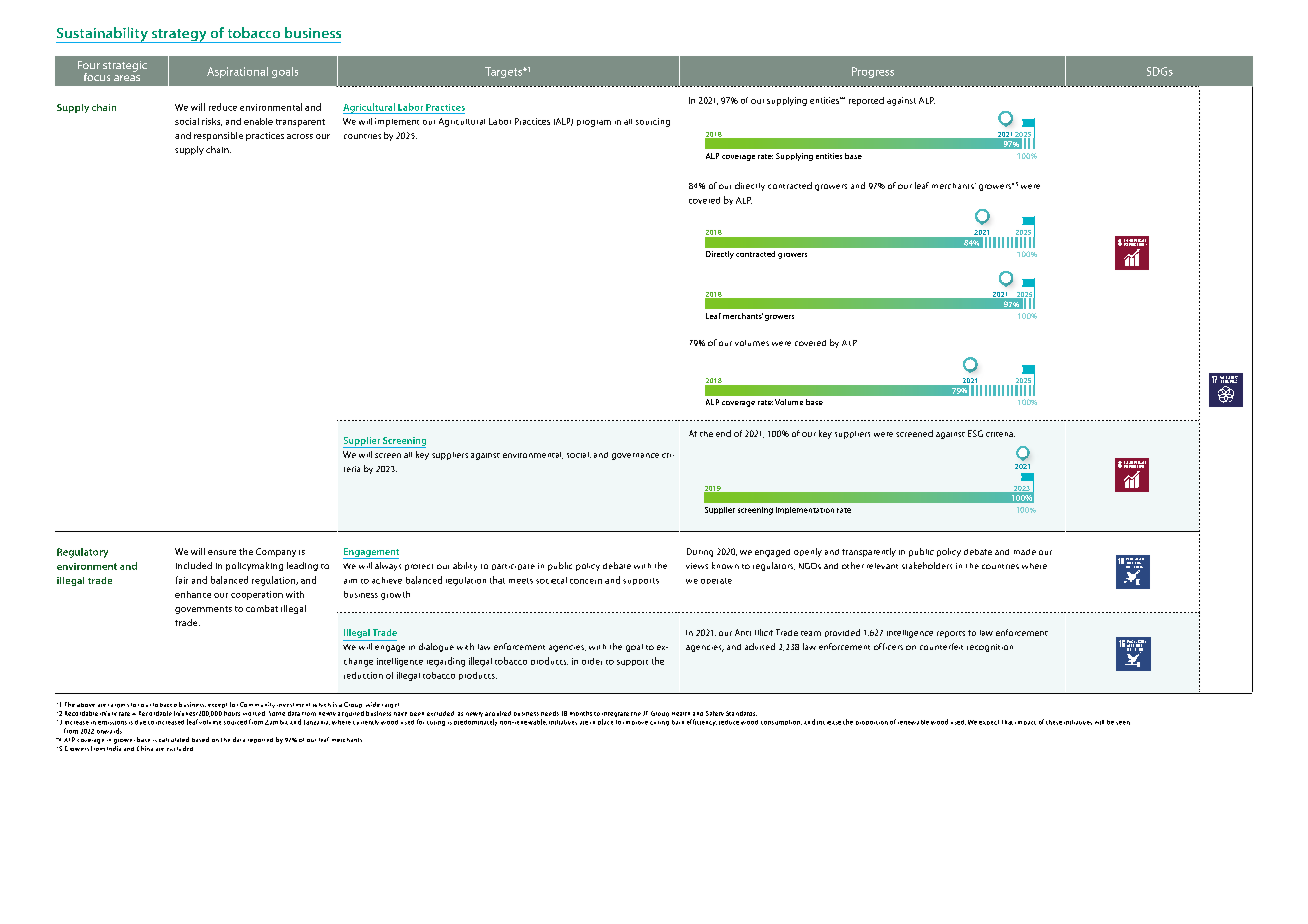  I want to click on end, so click(723, 433).
